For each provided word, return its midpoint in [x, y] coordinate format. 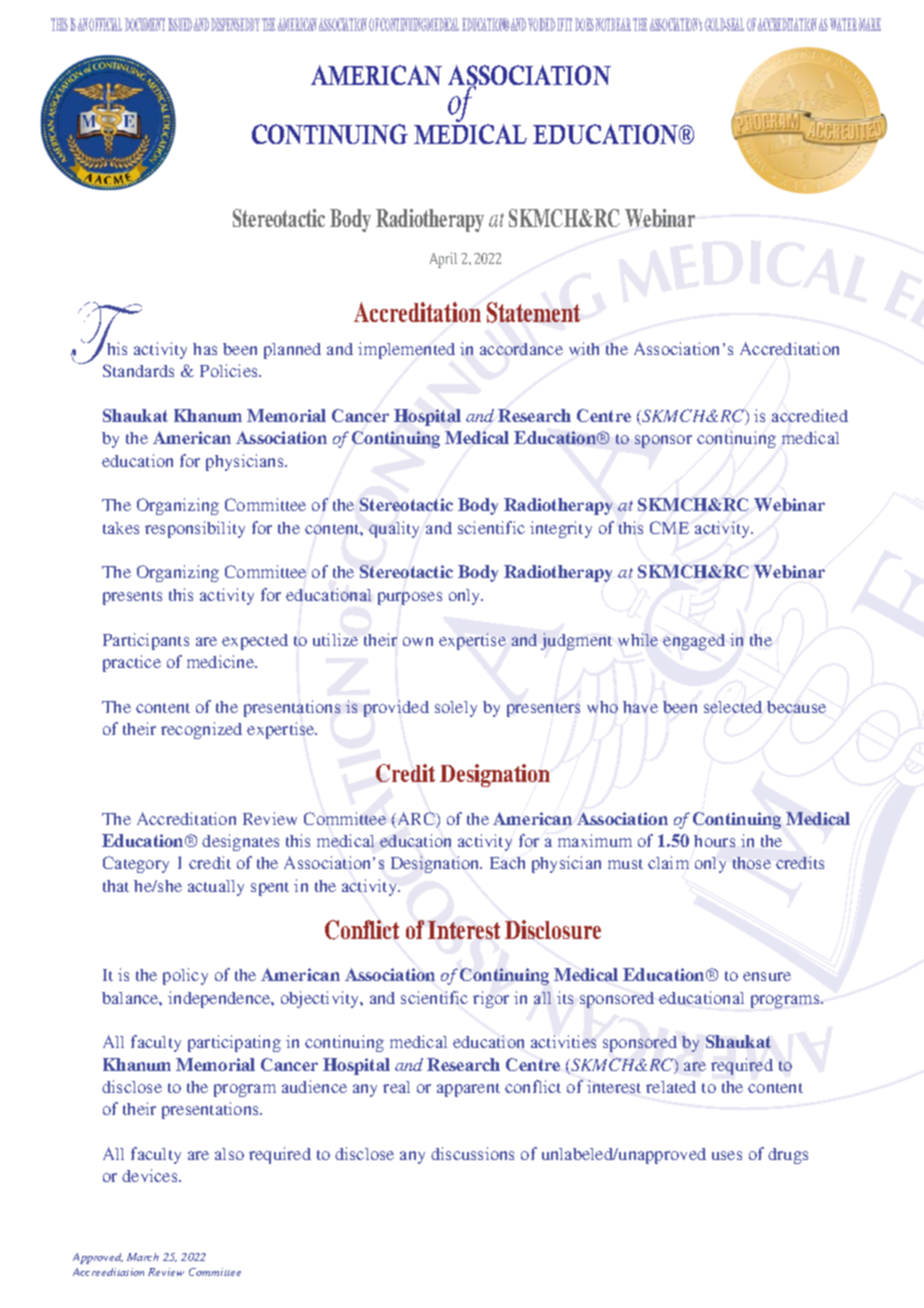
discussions [472, 1153]
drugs [788, 1156]
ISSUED [180, 24]
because [796, 707]
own [418, 641]
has [205, 349]
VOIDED [541, 24]
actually [216, 888]
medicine [221, 661]
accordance [521, 349]
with [584, 348]
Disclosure [553, 929]
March [143, 1257]
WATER [843, 24]
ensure [767, 976]
